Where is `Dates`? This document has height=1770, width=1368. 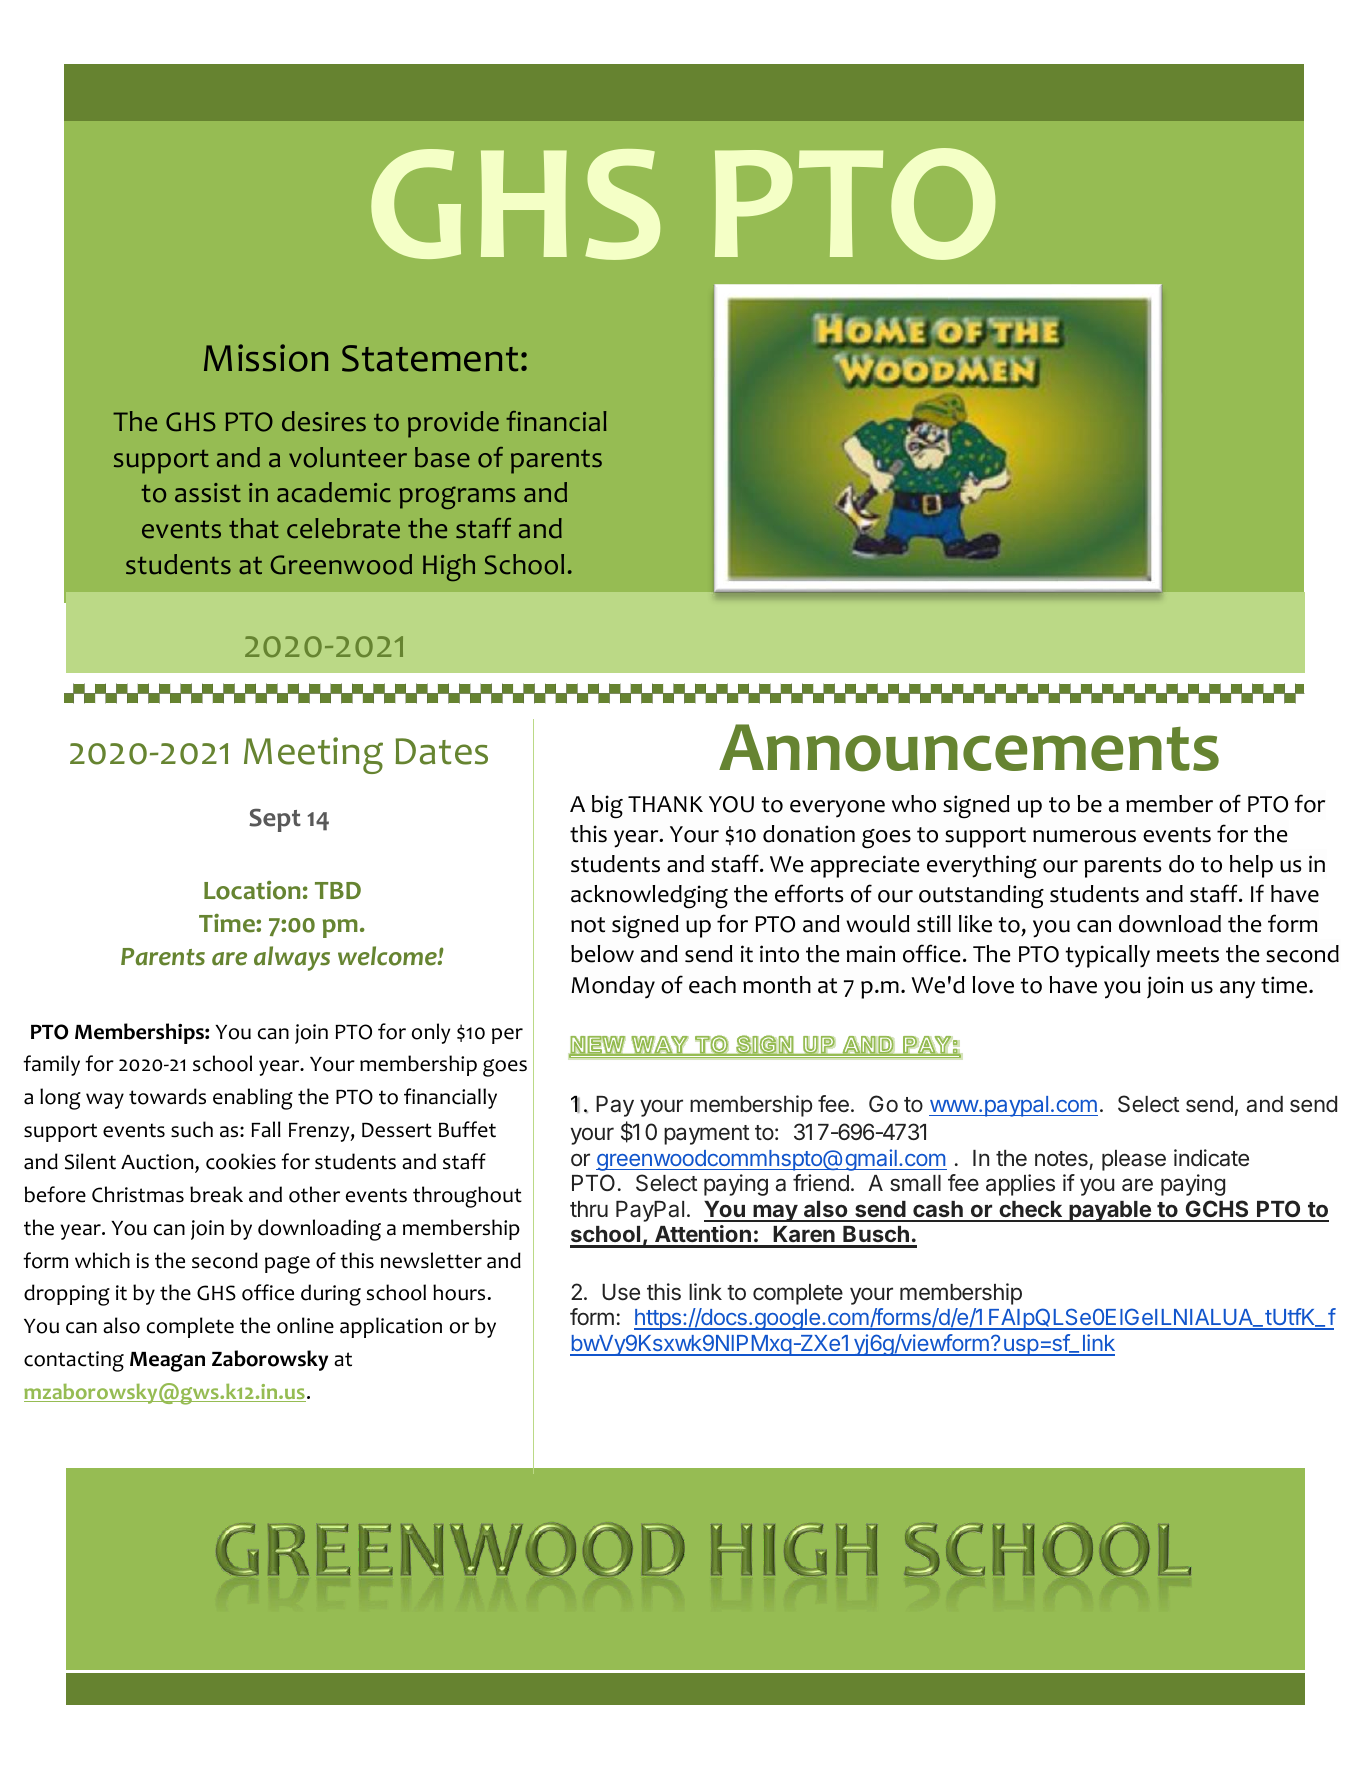
Dates is located at coordinates (442, 751).
